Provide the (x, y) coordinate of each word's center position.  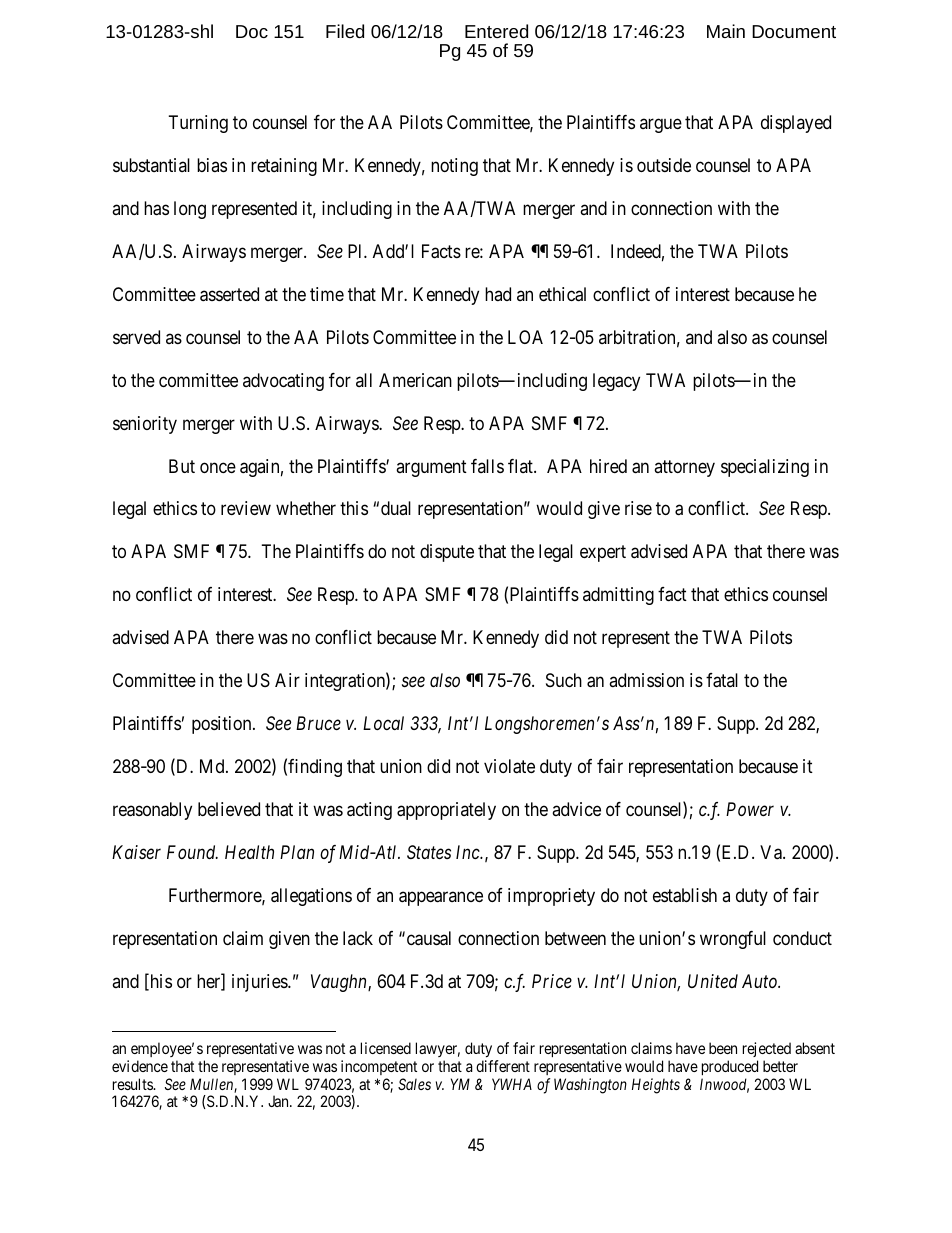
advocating (283, 382)
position (223, 725)
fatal (722, 680)
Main (726, 31)
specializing (765, 468)
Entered (496, 31)
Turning (198, 124)
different (503, 1066)
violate (509, 766)
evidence (140, 1066)
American (415, 380)
